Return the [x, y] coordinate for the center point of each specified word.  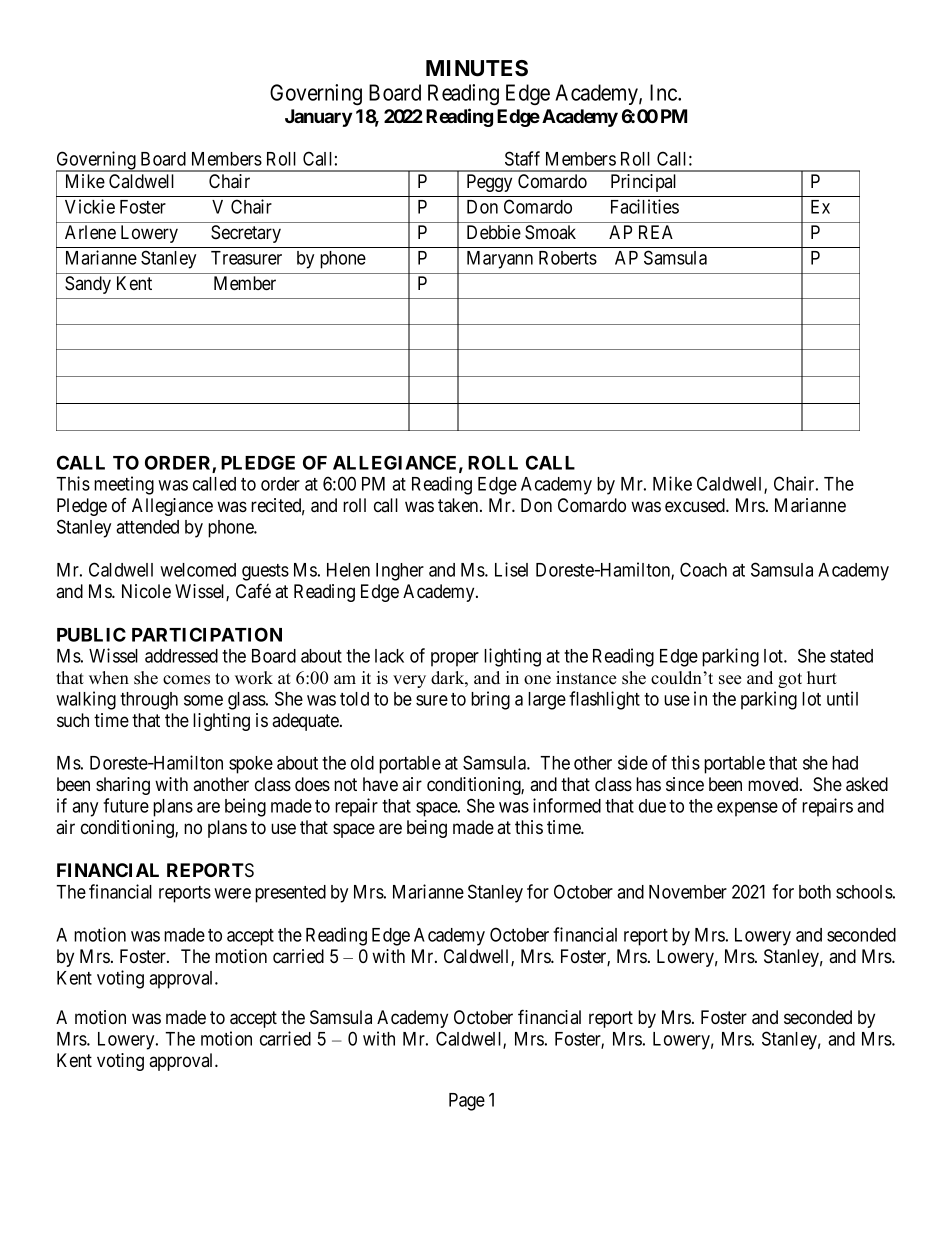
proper [455, 659]
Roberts [568, 258]
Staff [522, 158]
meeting [124, 485]
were [232, 893]
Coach [703, 569]
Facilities [645, 206]
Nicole [146, 591]
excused [696, 505]
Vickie [90, 206]
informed [567, 805]
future [126, 805]
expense [747, 809]
